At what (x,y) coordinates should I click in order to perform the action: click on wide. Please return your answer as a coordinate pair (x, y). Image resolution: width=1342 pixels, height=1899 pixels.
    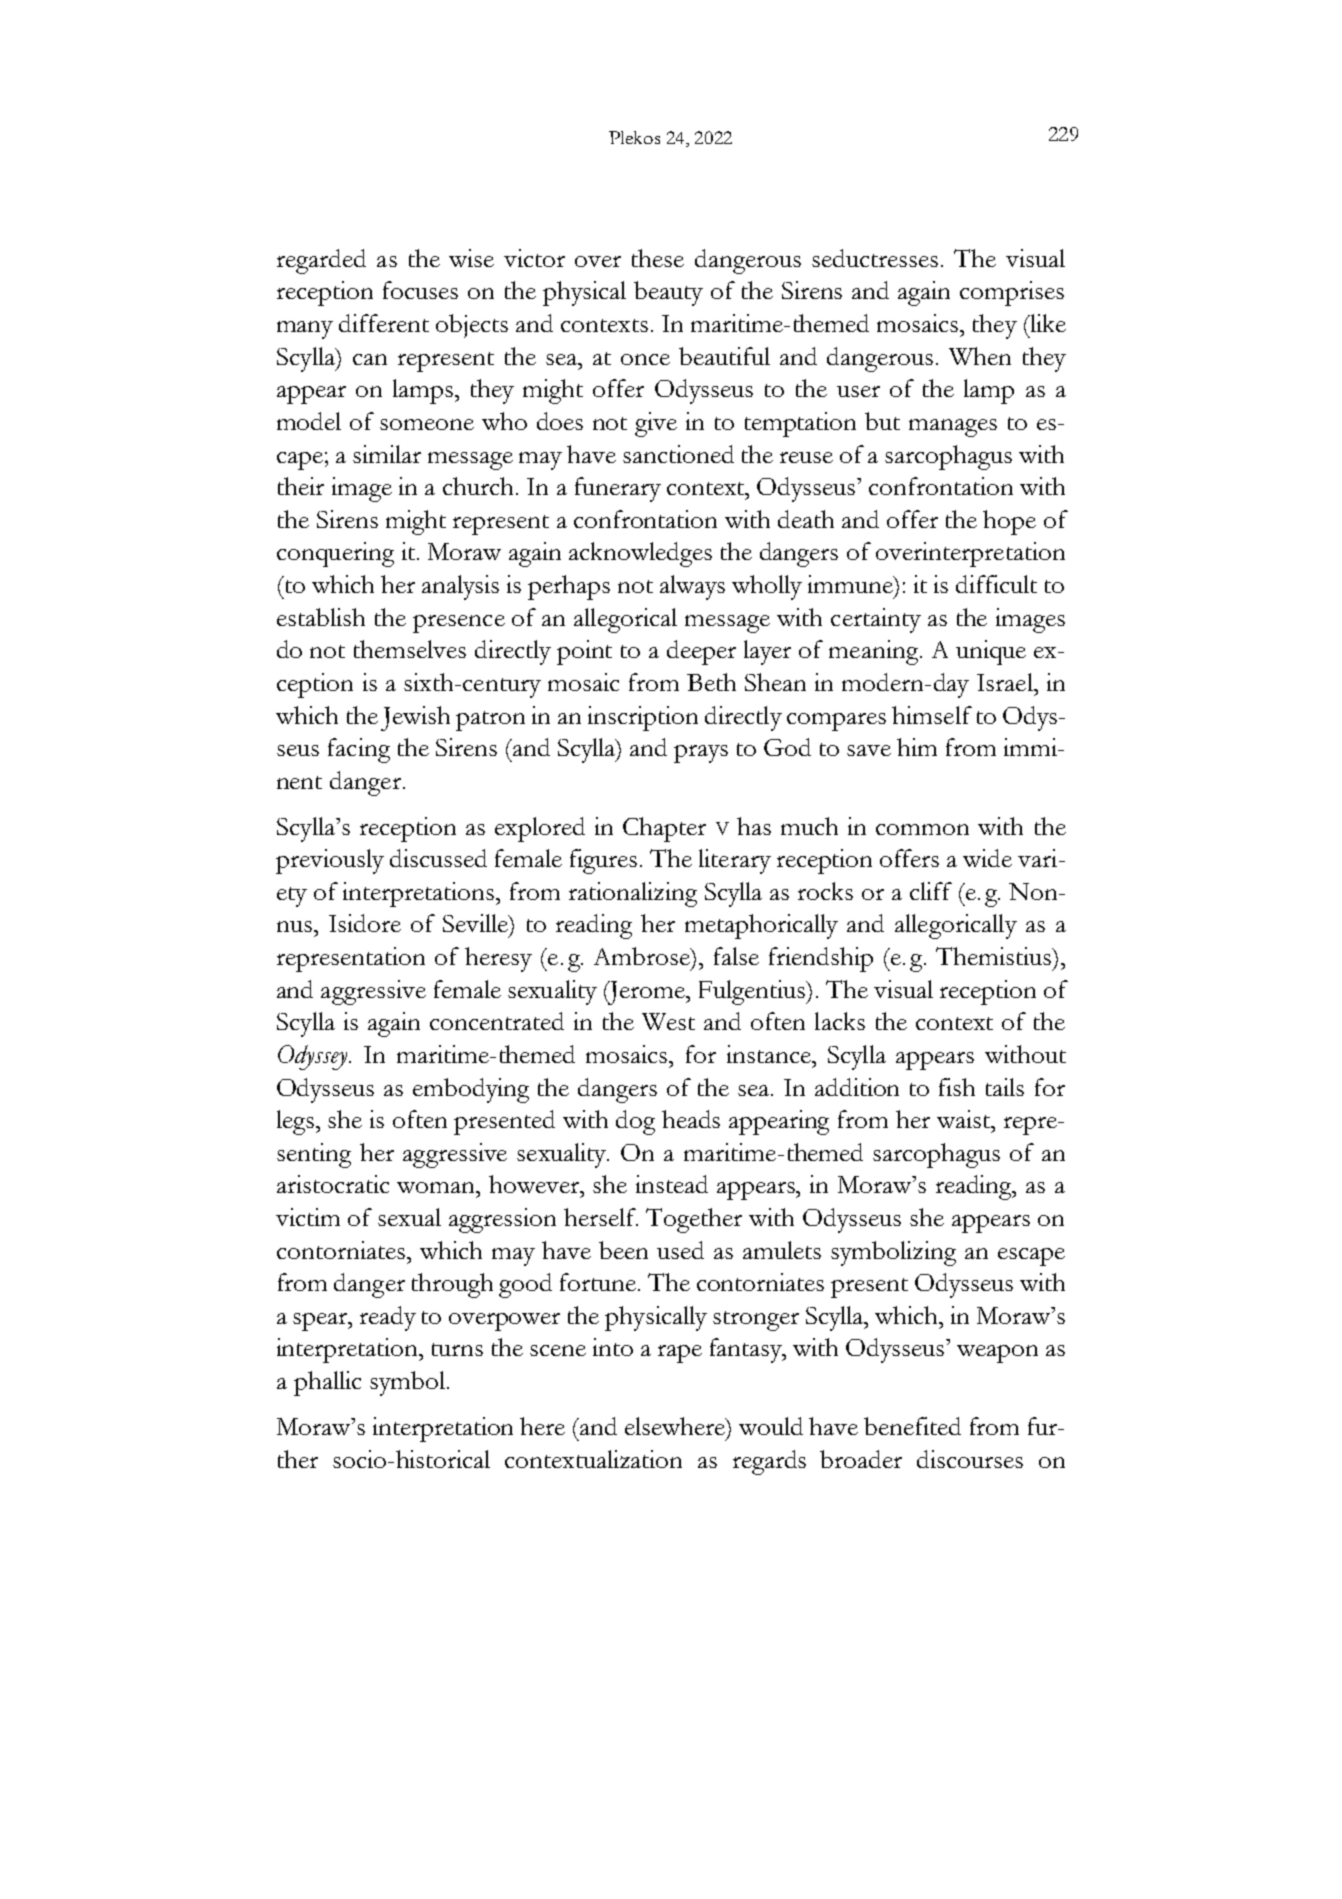
    Looking at the image, I should click on (987, 858).
